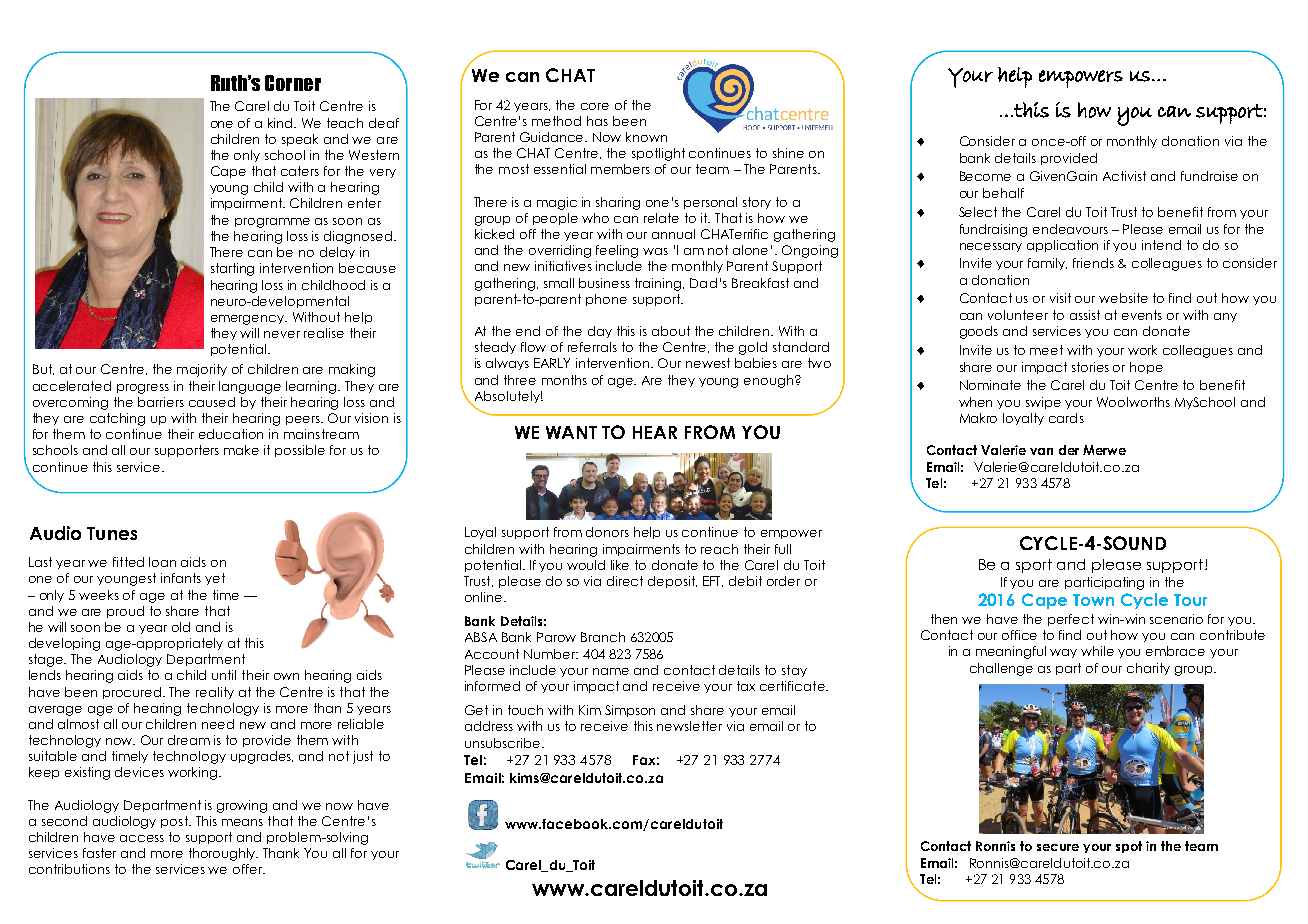 The height and width of the image is (924, 1308). What do you see at coordinates (1097, 651) in the image?
I see `while` at bounding box center [1097, 651].
